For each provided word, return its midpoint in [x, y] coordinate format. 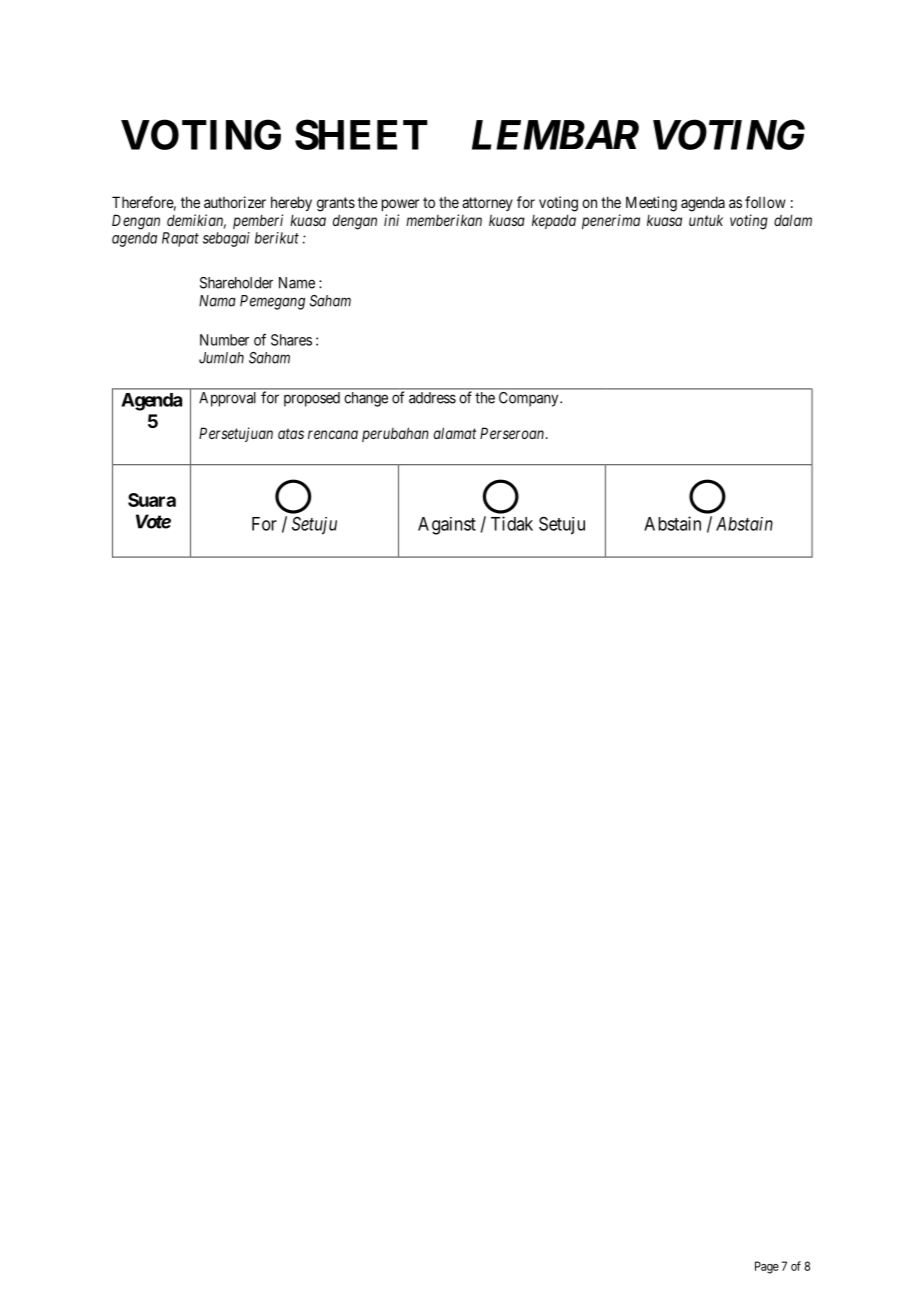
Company [530, 399]
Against [447, 526]
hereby [291, 203]
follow [765, 202]
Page [767, 1267]
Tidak [512, 523]
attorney [487, 204]
